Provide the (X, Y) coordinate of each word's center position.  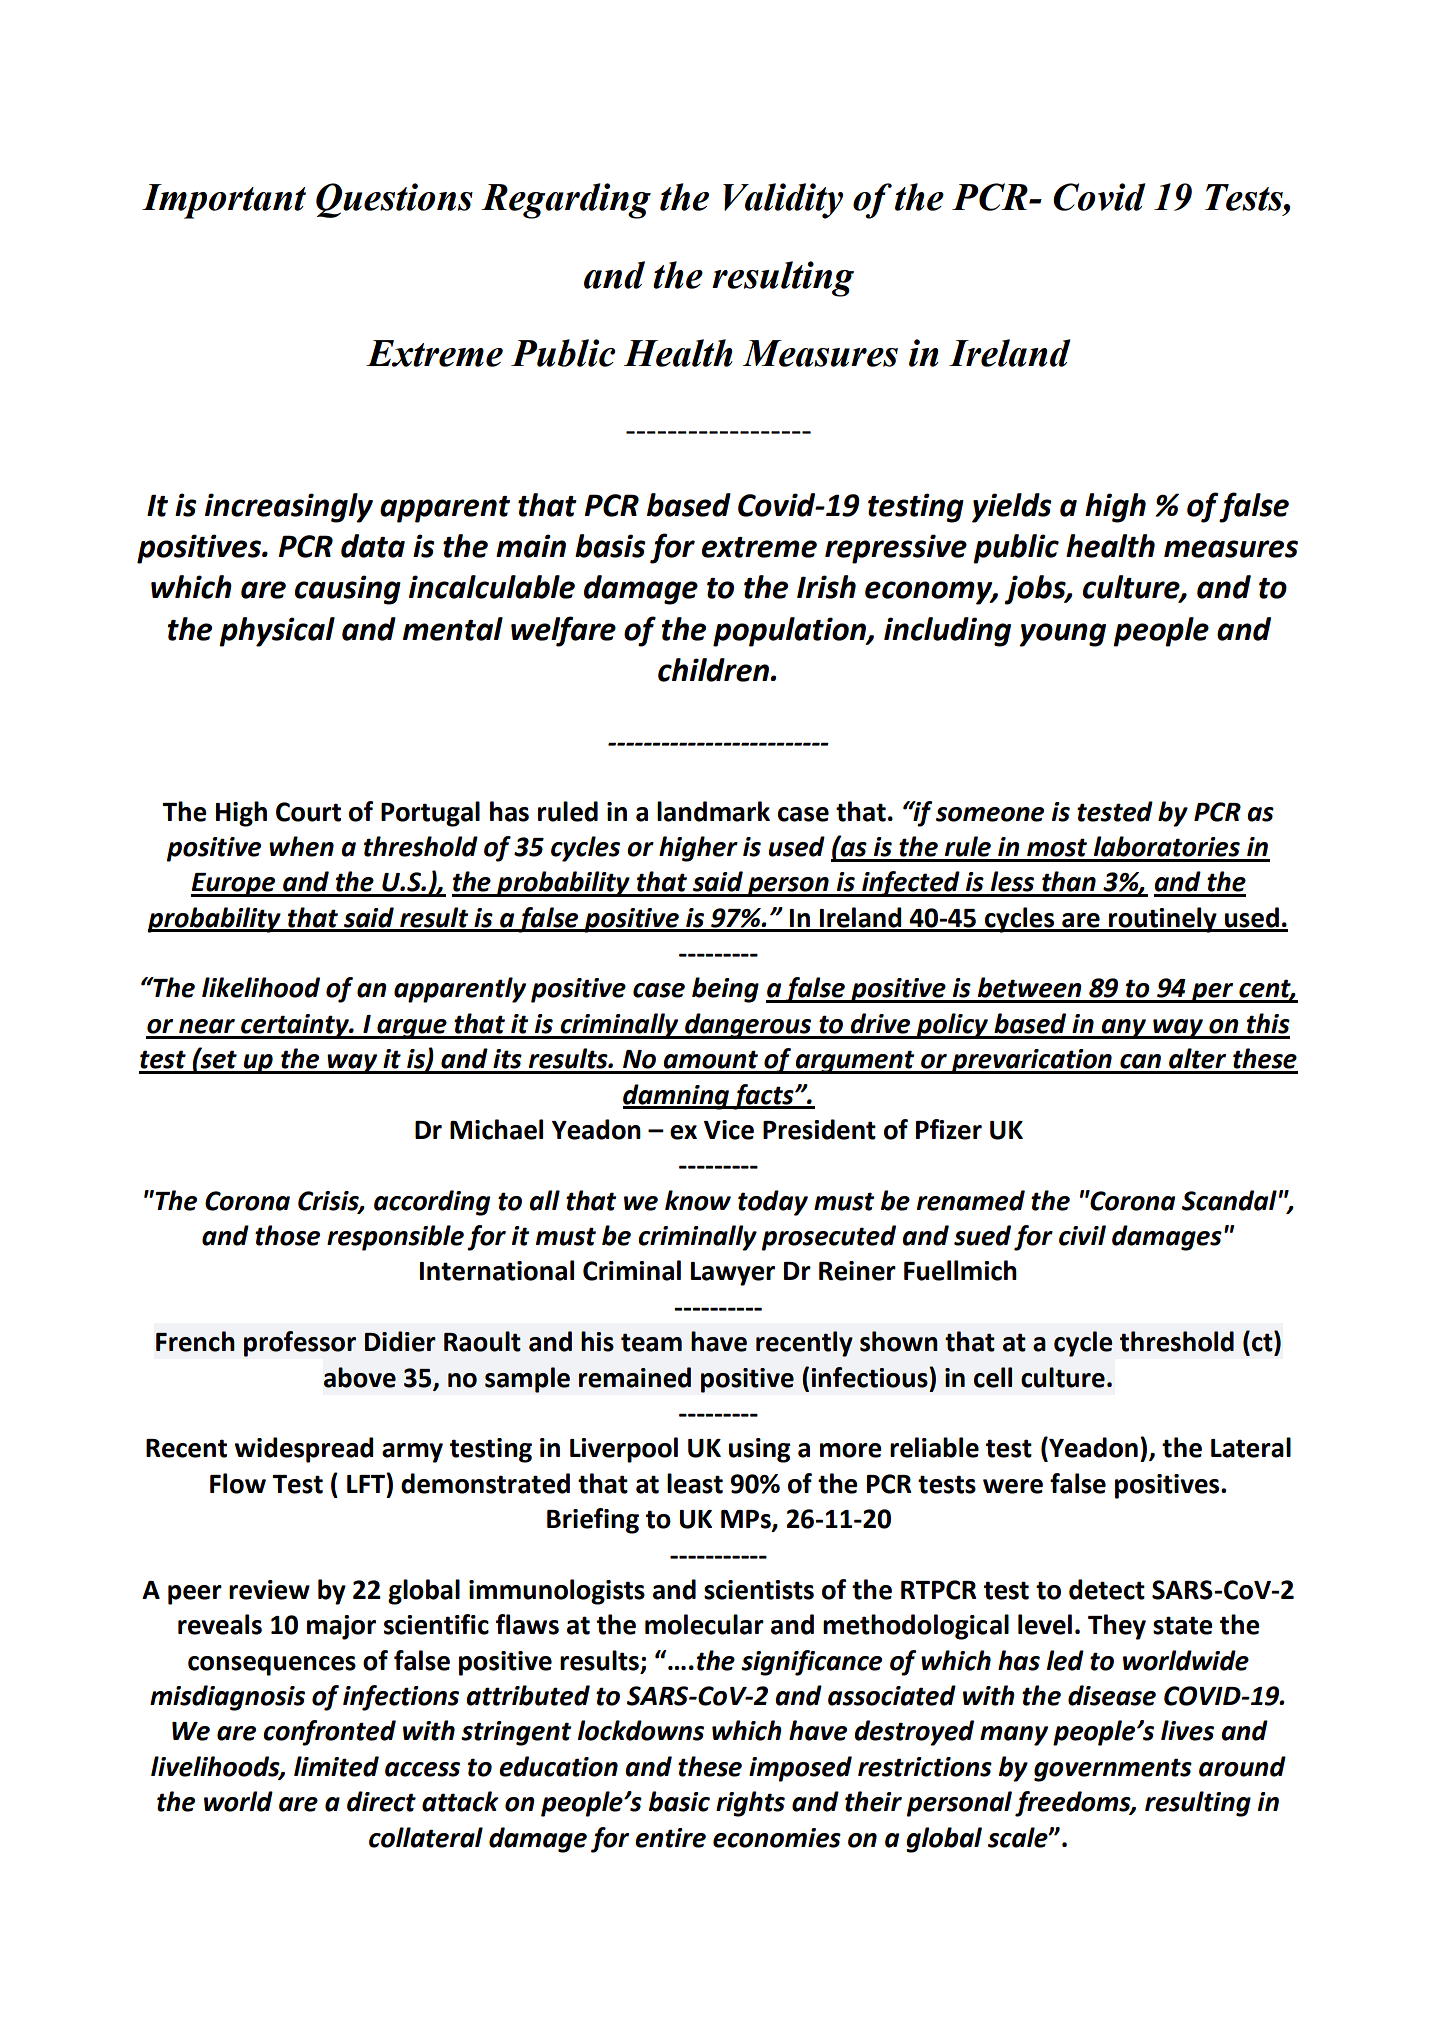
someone (990, 814)
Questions (394, 200)
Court (308, 812)
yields (1012, 508)
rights (750, 1804)
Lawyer (733, 1274)
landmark (713, 811)
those (287, 1235)
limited (336, 1766)
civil (1082, 1235)
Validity (783, 201)
